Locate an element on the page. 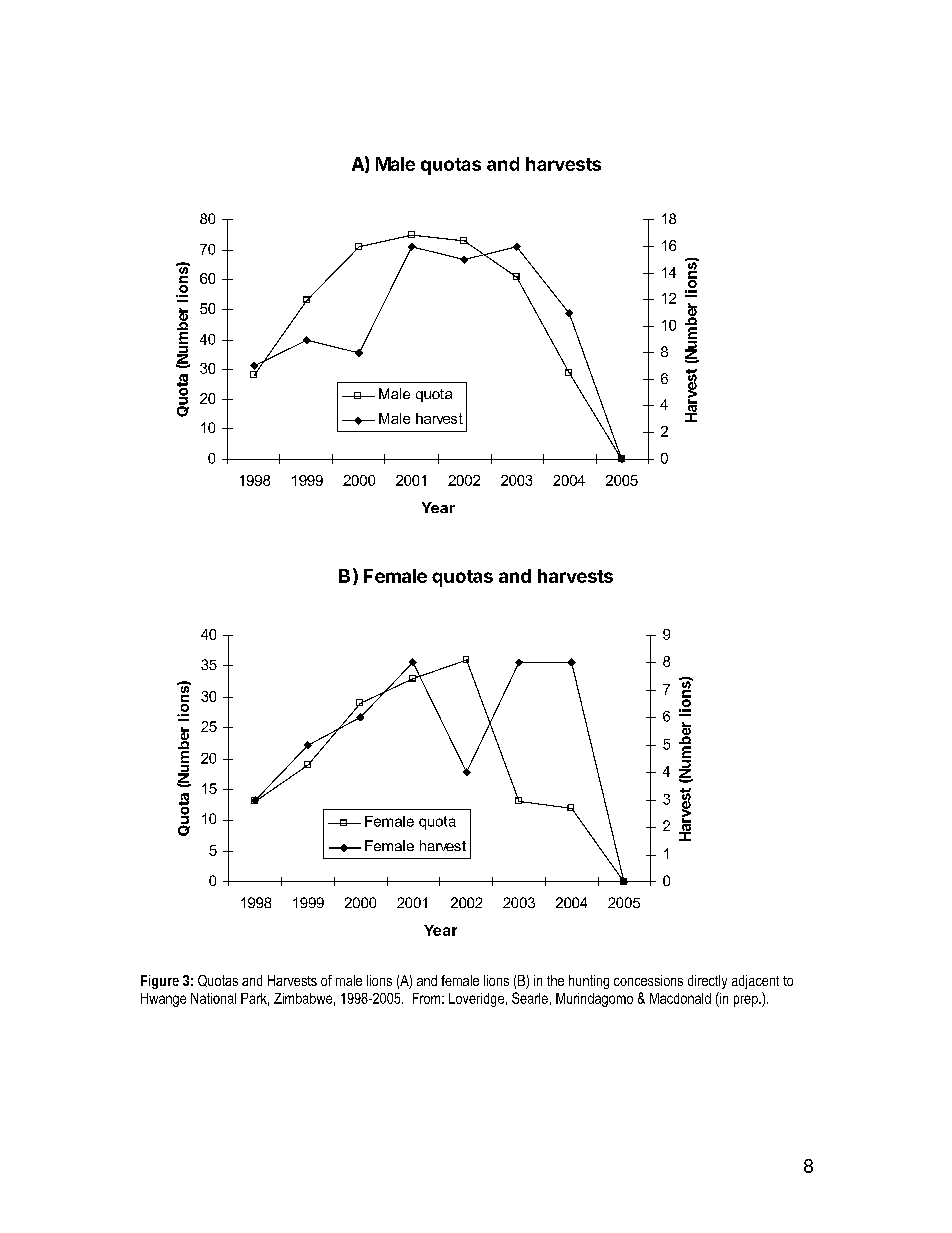 This document has width=952, height=1233. the is located at coordinates (555, 980).
